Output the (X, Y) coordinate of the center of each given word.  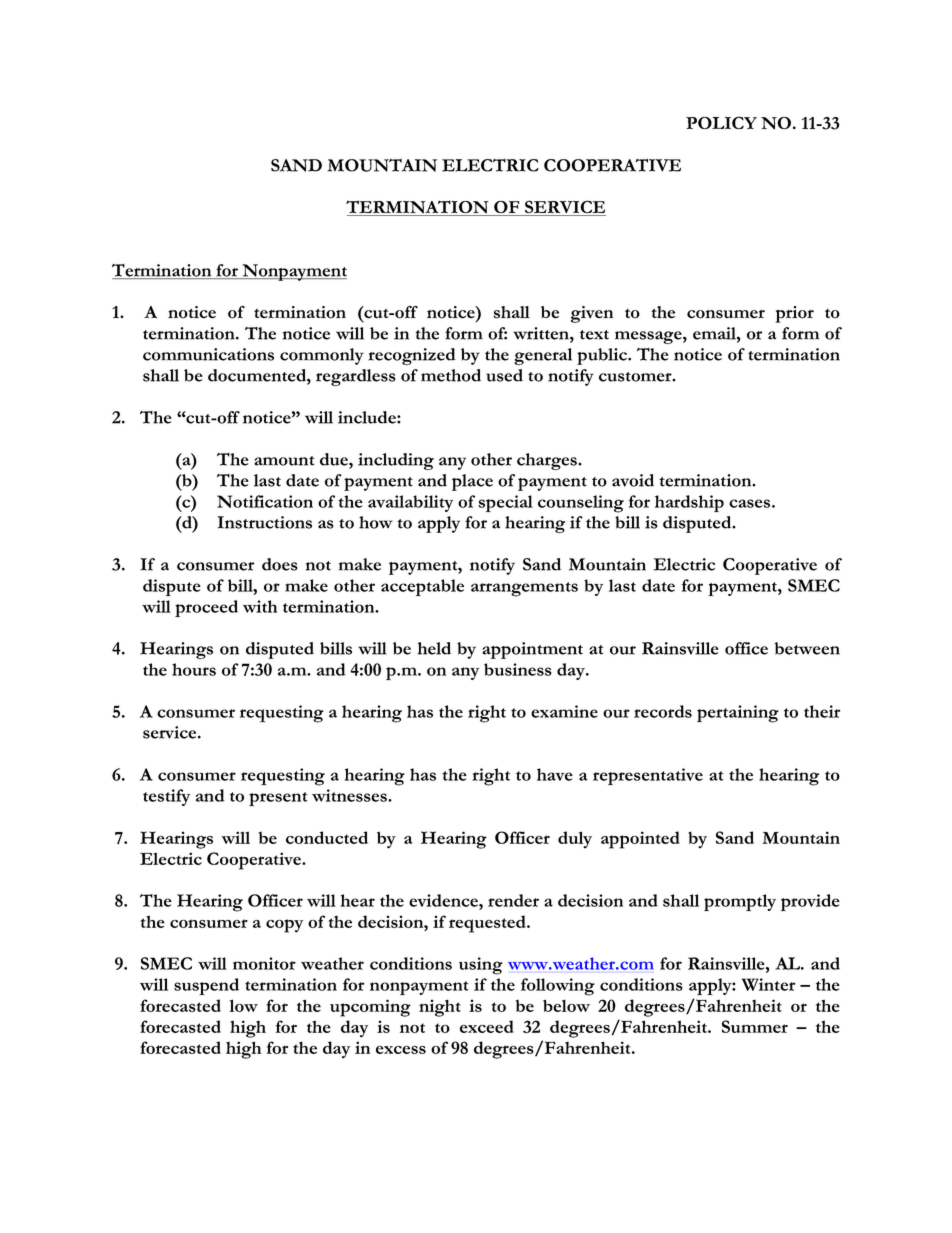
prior (794, 314)
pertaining (738, 714)
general (543, 356)
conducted (327, 837)
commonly (322, 356)
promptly (740, 902)
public (603, 356)
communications (208, 354)
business (518, 669)
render (513, 900)
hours (194, 669)
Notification (265, 501)
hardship (689, 503)
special (505, 503)
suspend (206, 986)
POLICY (721, 122)
